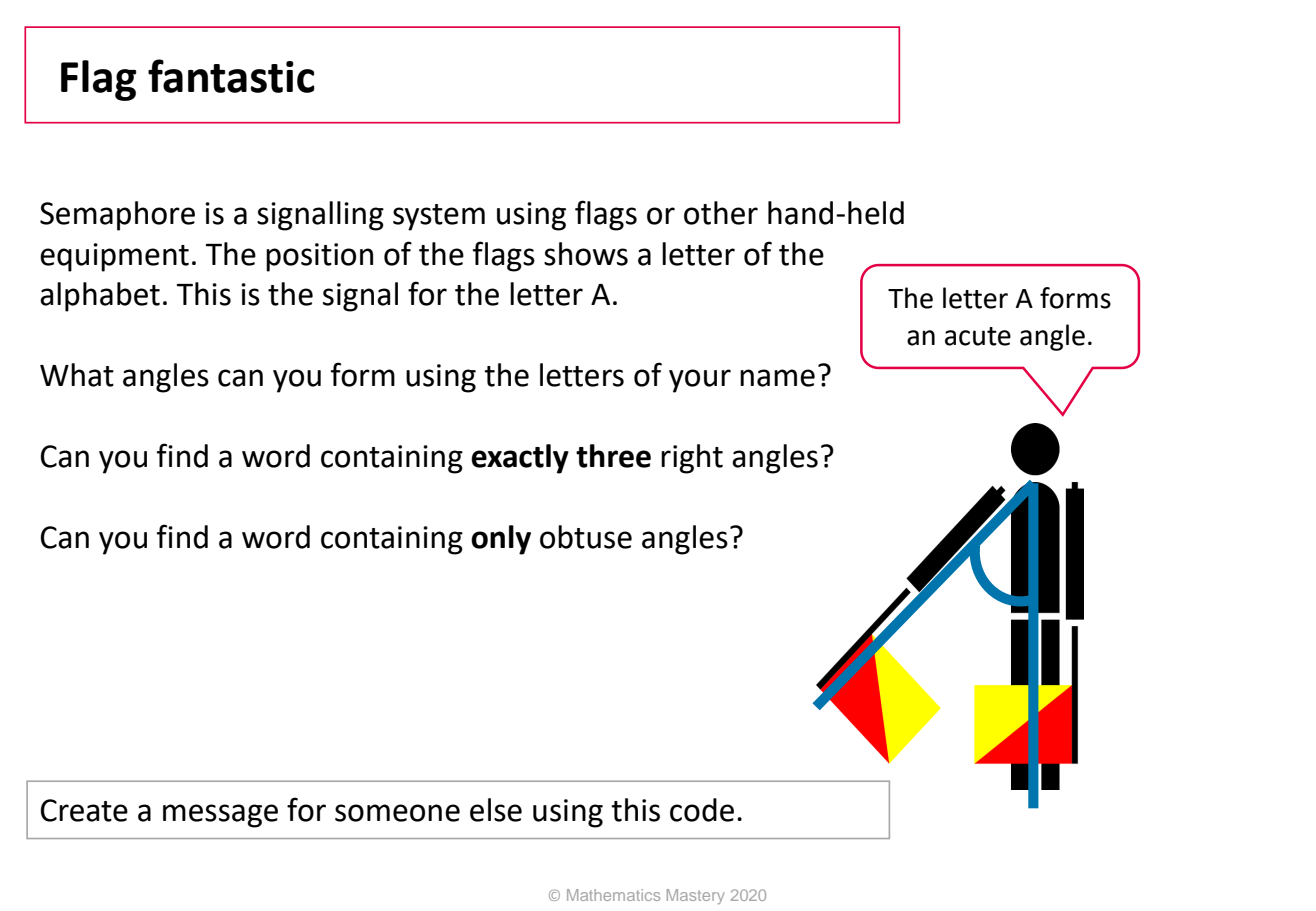 The width and height of the screenshot is (1316, 911). What do you see at coordinates (586, 537) in the screenshot?
I see `obtuse` at bounding box center [586, 537].
